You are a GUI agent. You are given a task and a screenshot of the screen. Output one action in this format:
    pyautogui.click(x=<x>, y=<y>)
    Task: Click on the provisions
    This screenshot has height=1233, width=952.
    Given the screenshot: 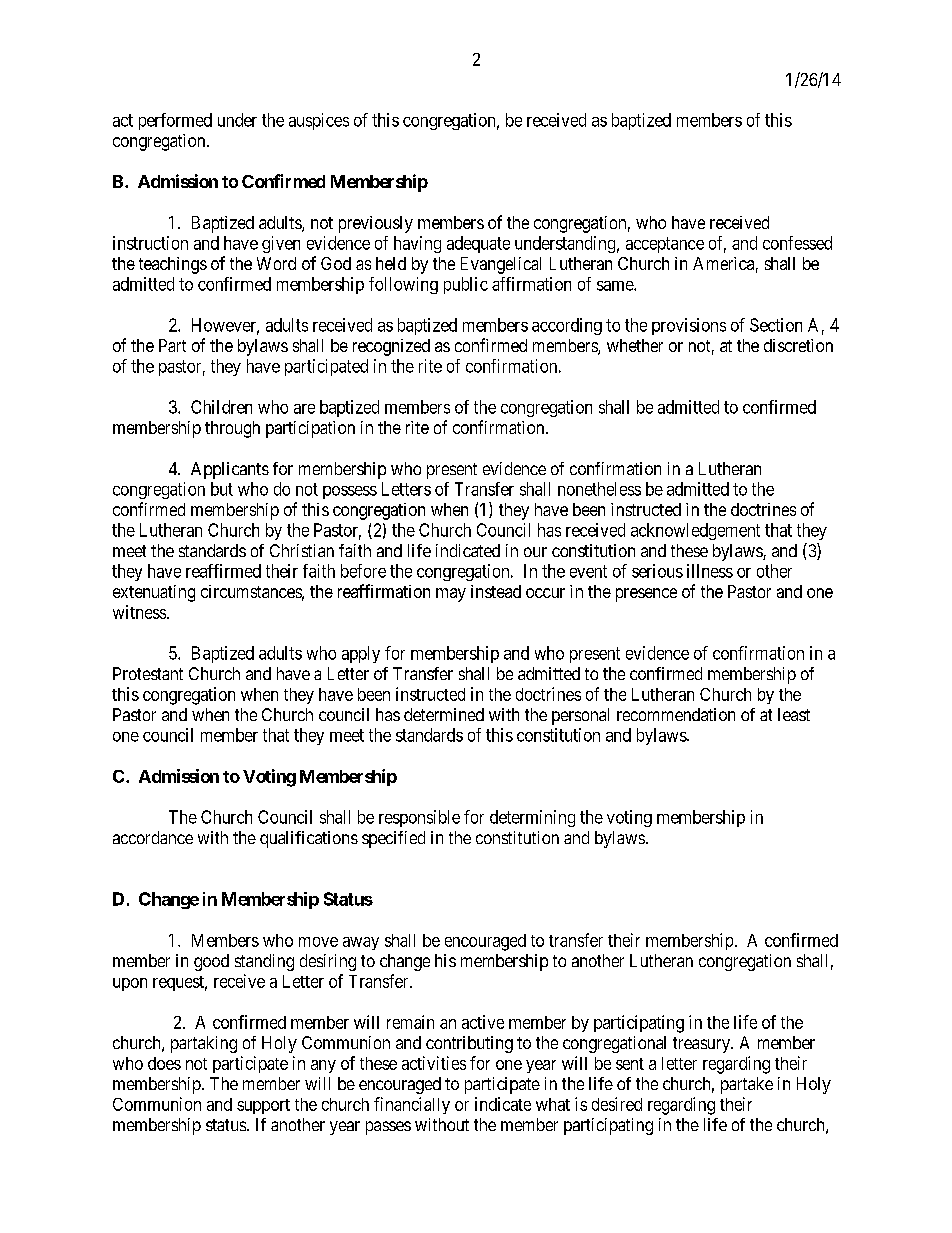 What is the action you would take?
    pyautogui.click(x=689, y=326)
